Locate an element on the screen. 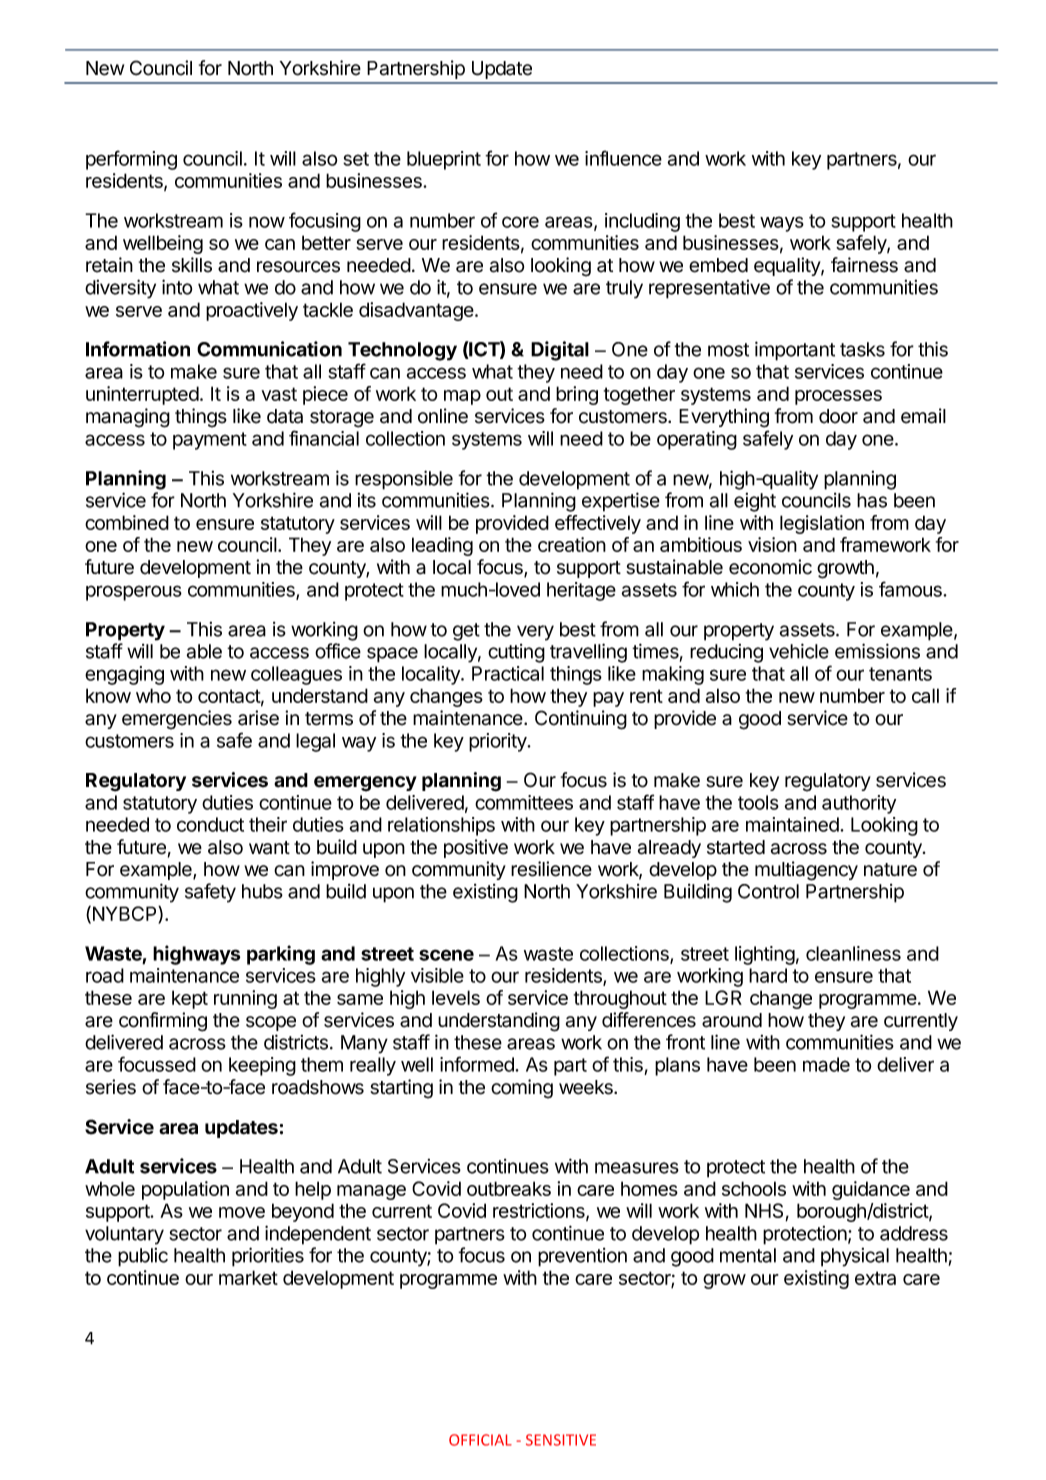 The width and height of the screenshot is (1046, 1480). market is located at coordinates (248, 1277).
